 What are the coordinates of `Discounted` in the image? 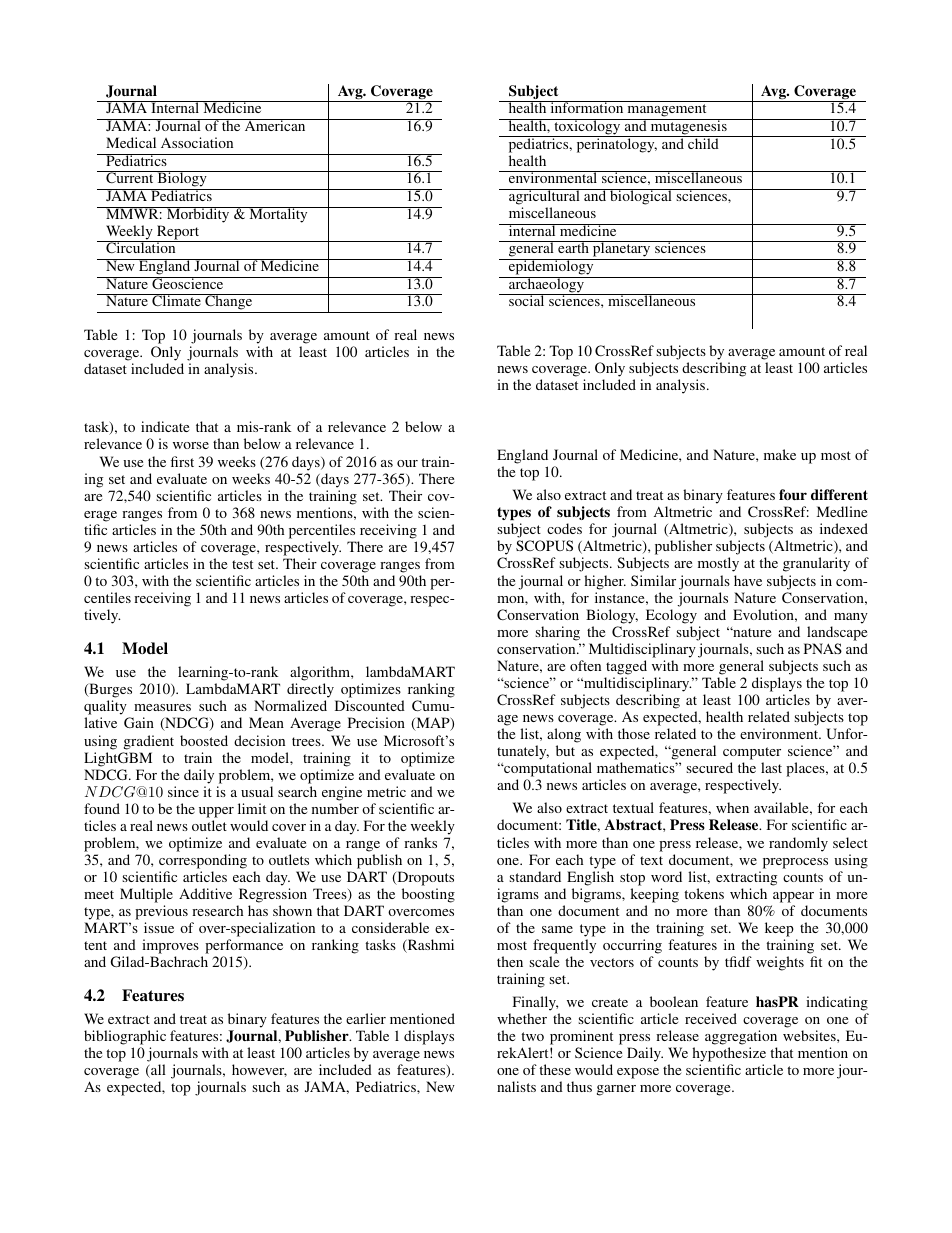 It's located at (370, 705).
